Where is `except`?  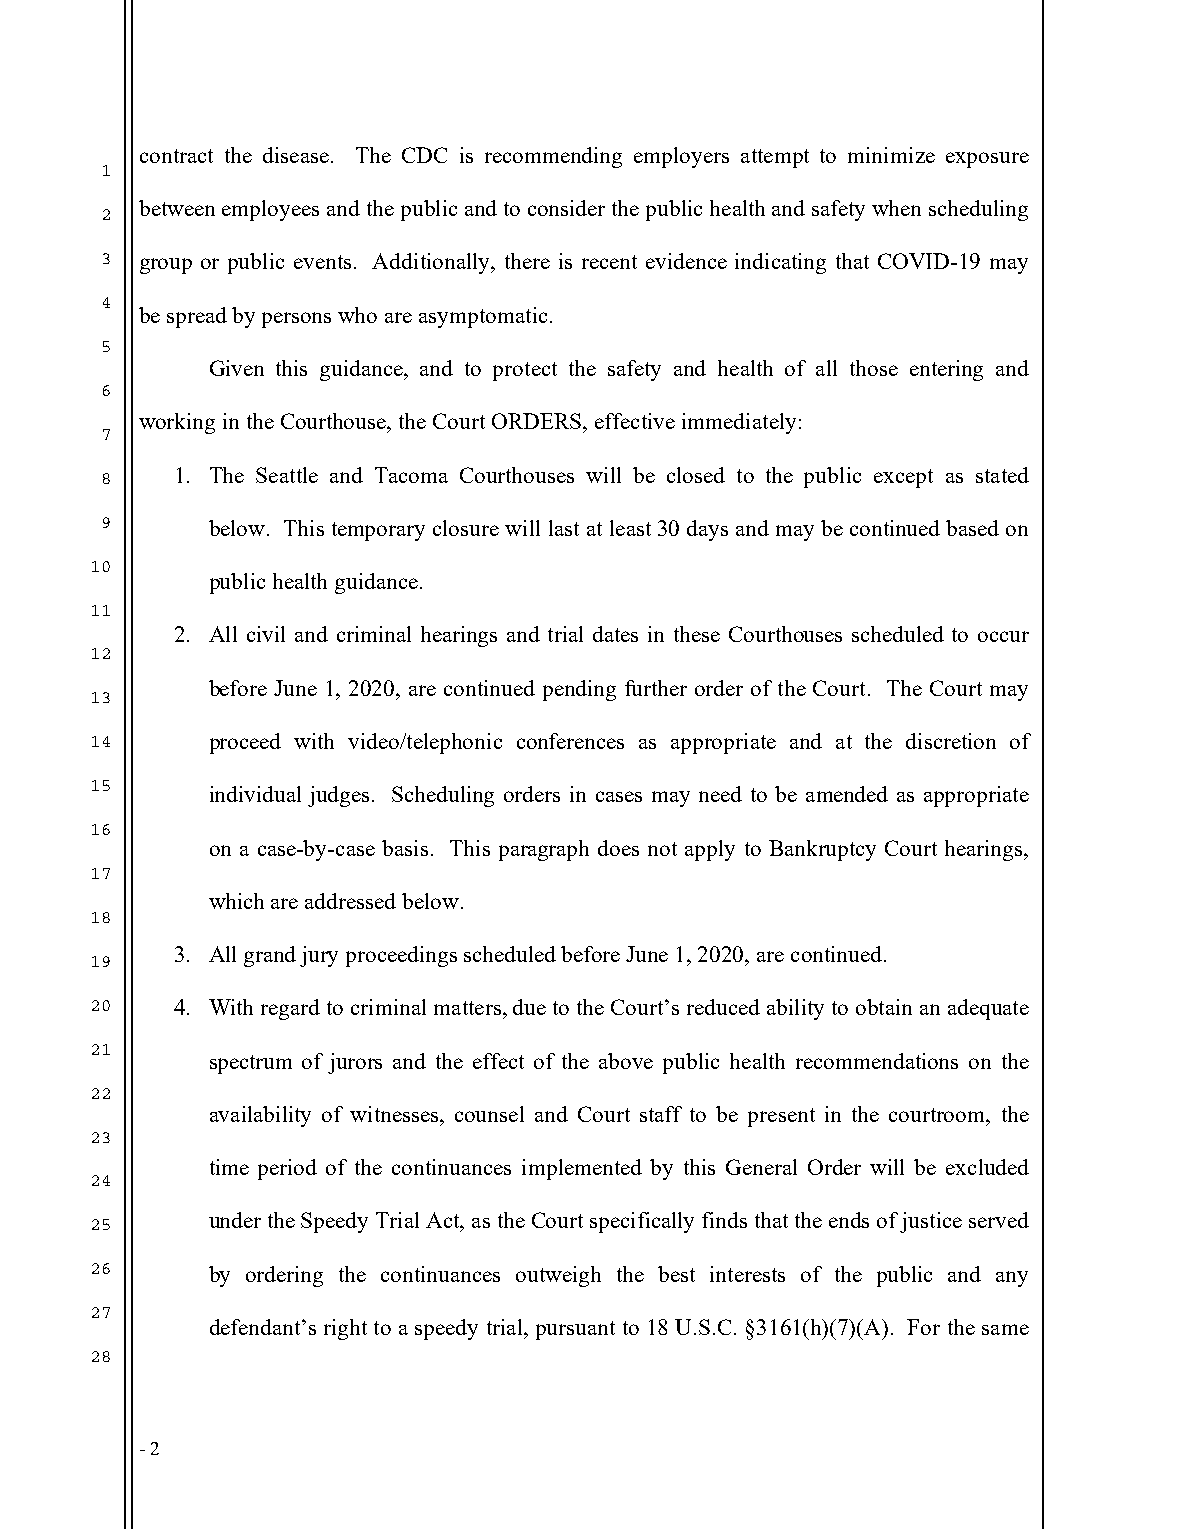
except is located at coordinates (903, 478).
